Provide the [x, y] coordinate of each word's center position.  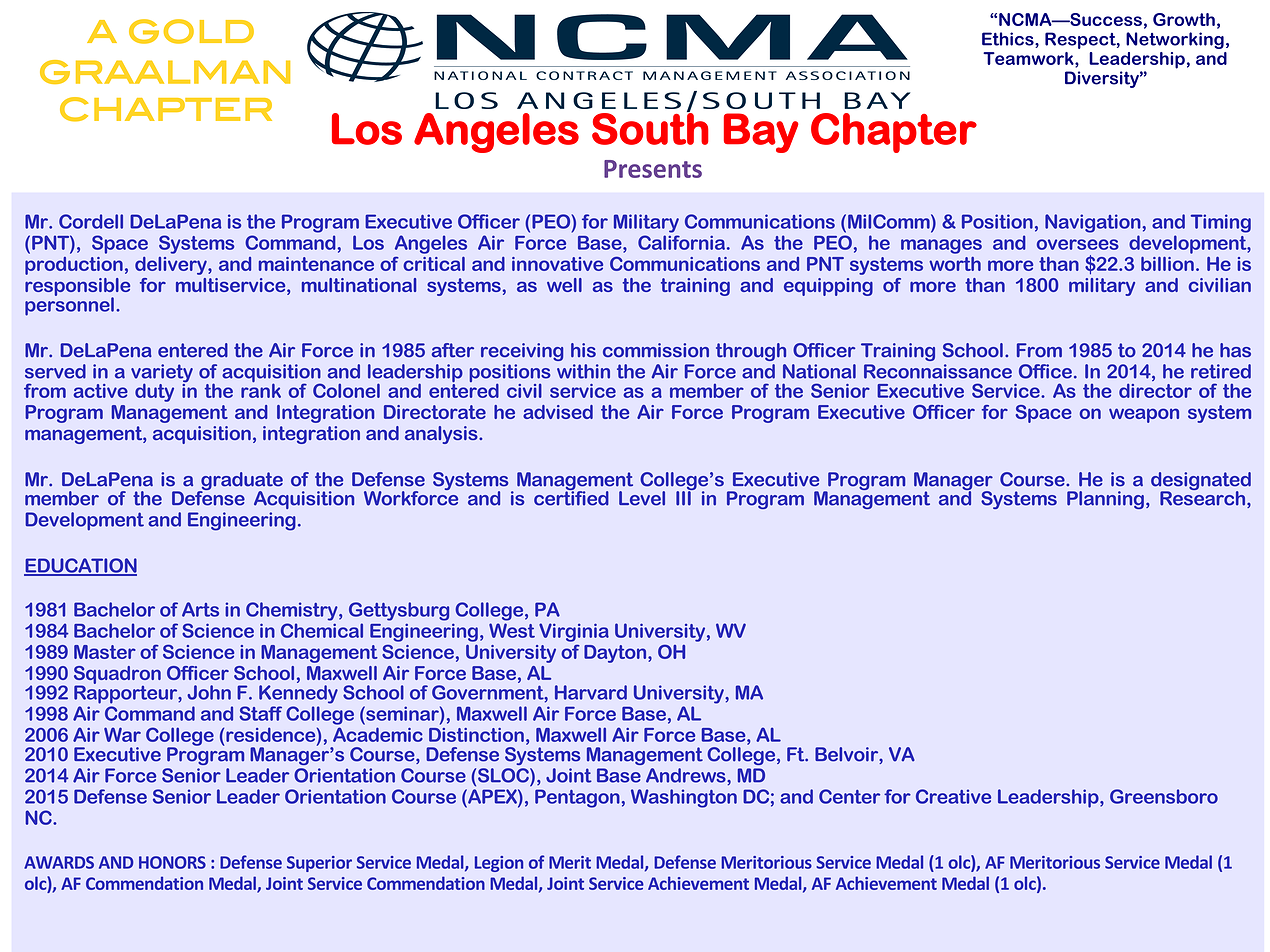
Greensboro [1164, 796]
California [681, 242]
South [650, 128]
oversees [1078, 244]
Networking [1175, 40]
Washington [684, 798]
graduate [241, 482]
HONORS [172, 862]
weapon [1144, 415]
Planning [1105, 500]
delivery [172, 266]
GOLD [191, 31]
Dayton [616, 654]
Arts [200, 609]
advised [558, 412]
